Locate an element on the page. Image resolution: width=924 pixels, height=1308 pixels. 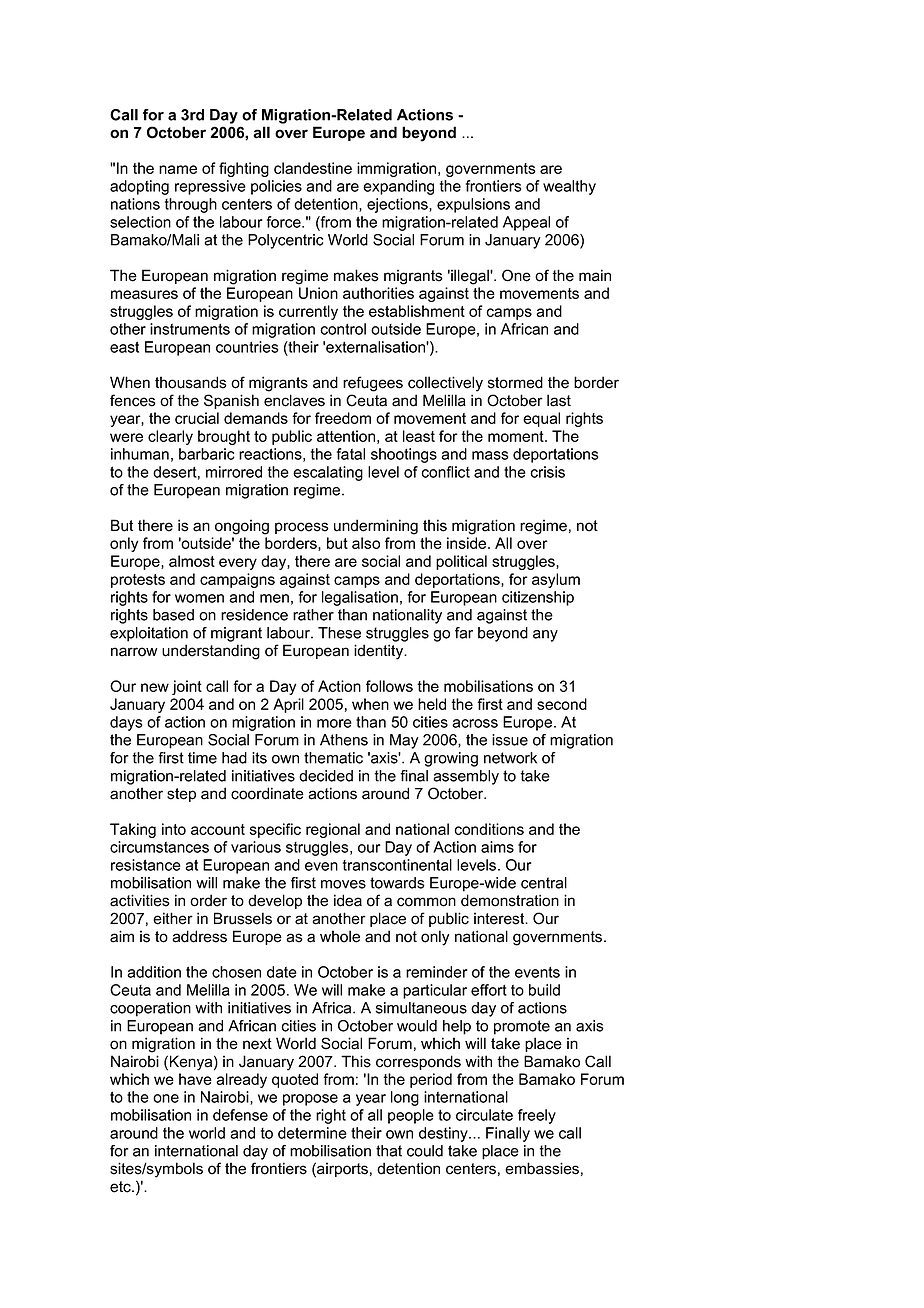
clearly is located at coordinates (170, 437).
